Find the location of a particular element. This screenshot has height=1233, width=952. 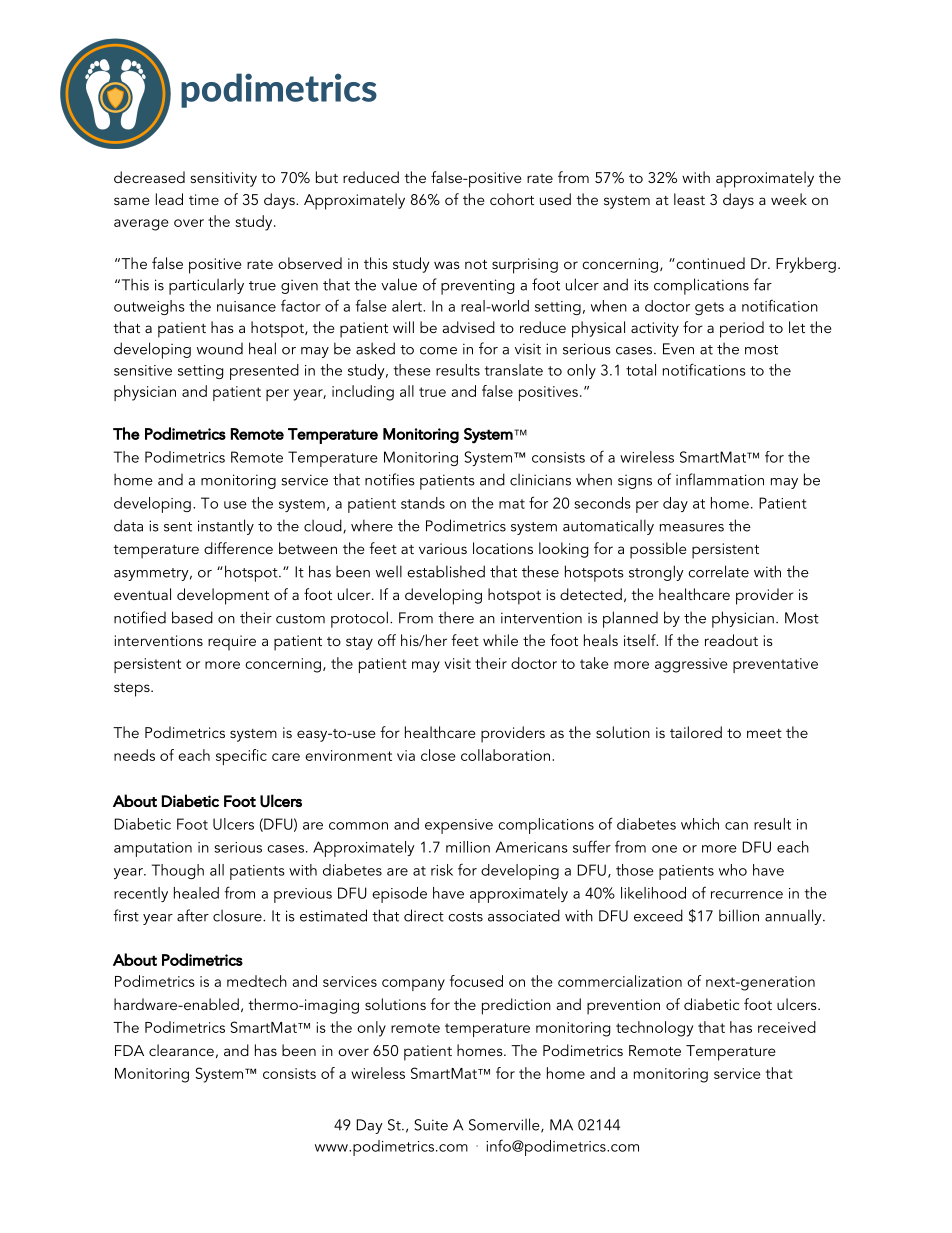

time is located at coordinates (204, 199).
